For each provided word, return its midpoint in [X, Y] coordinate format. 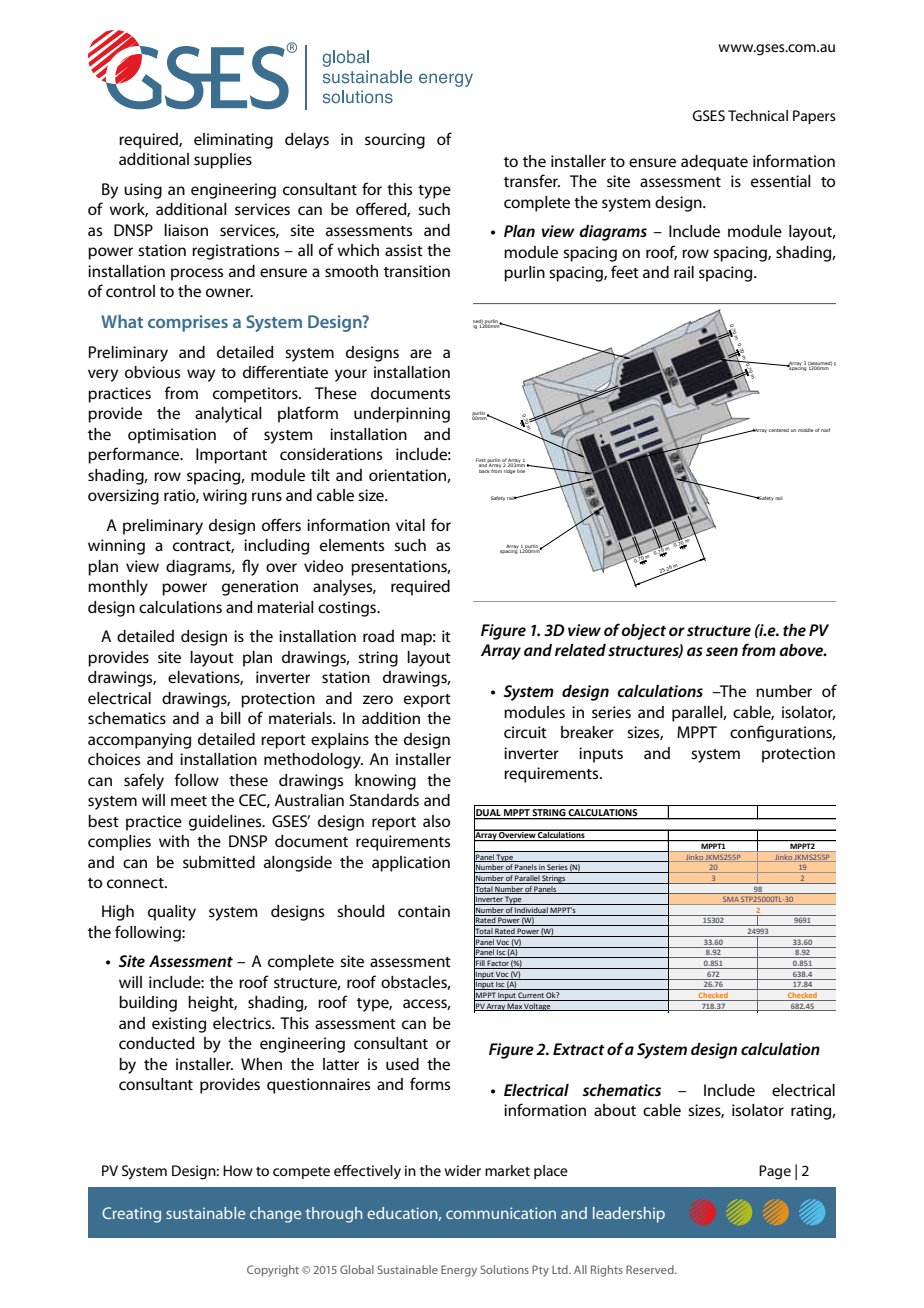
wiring [225, 497]
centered [779, 430]
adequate [714, 163]
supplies [223, 161]
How [238, 1170]
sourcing [395, 141]
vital [410, 525]
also [436, 821]
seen [722, 651]
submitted [219, 862]
